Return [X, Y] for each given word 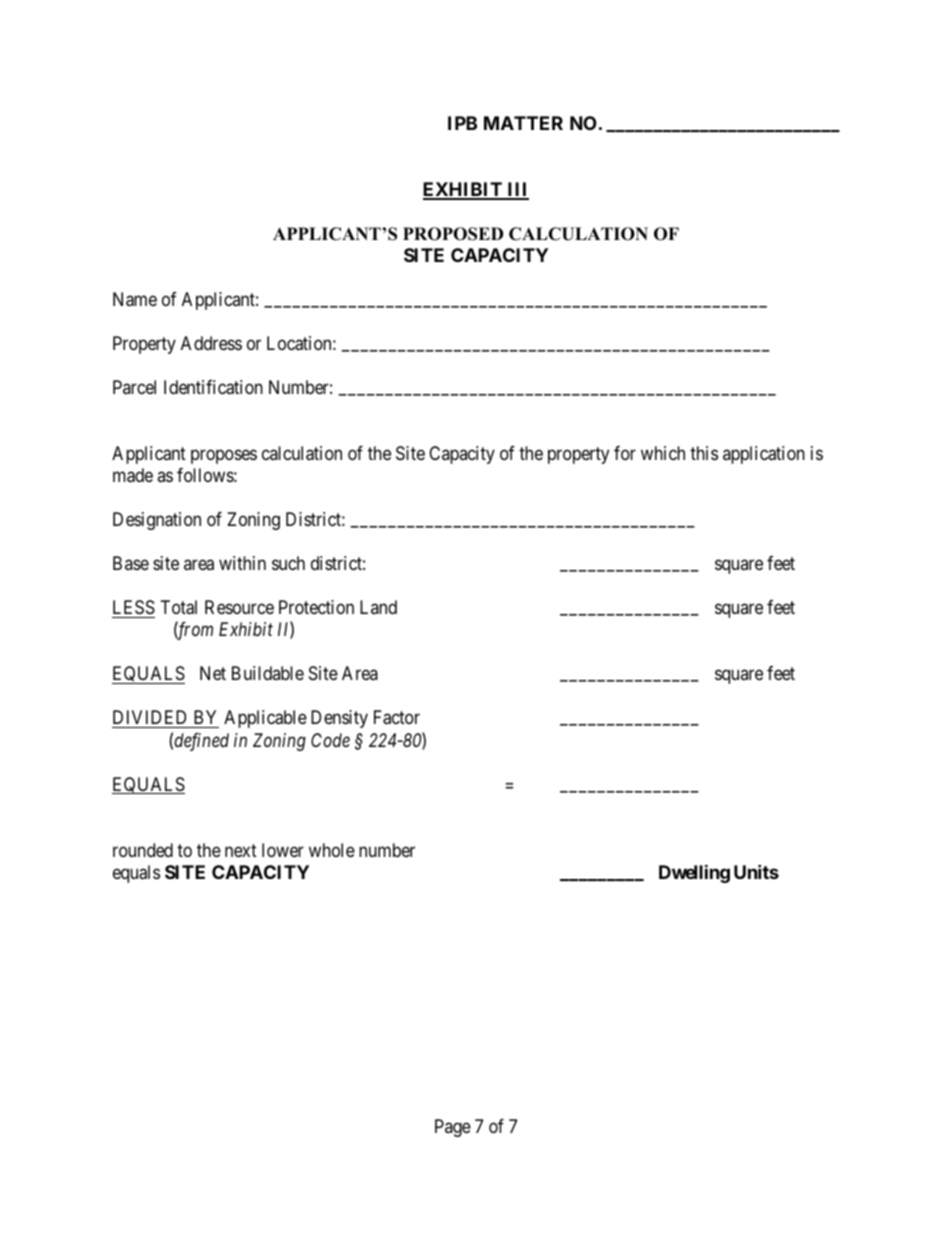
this [704, 453]
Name [135, 299]
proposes [224, 456]
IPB [462, 123]
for [625, 453]
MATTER [523, 123]
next [241, 850]
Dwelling [694, 873]
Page [453, 1128]
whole [332, 850]
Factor [397, 717]
